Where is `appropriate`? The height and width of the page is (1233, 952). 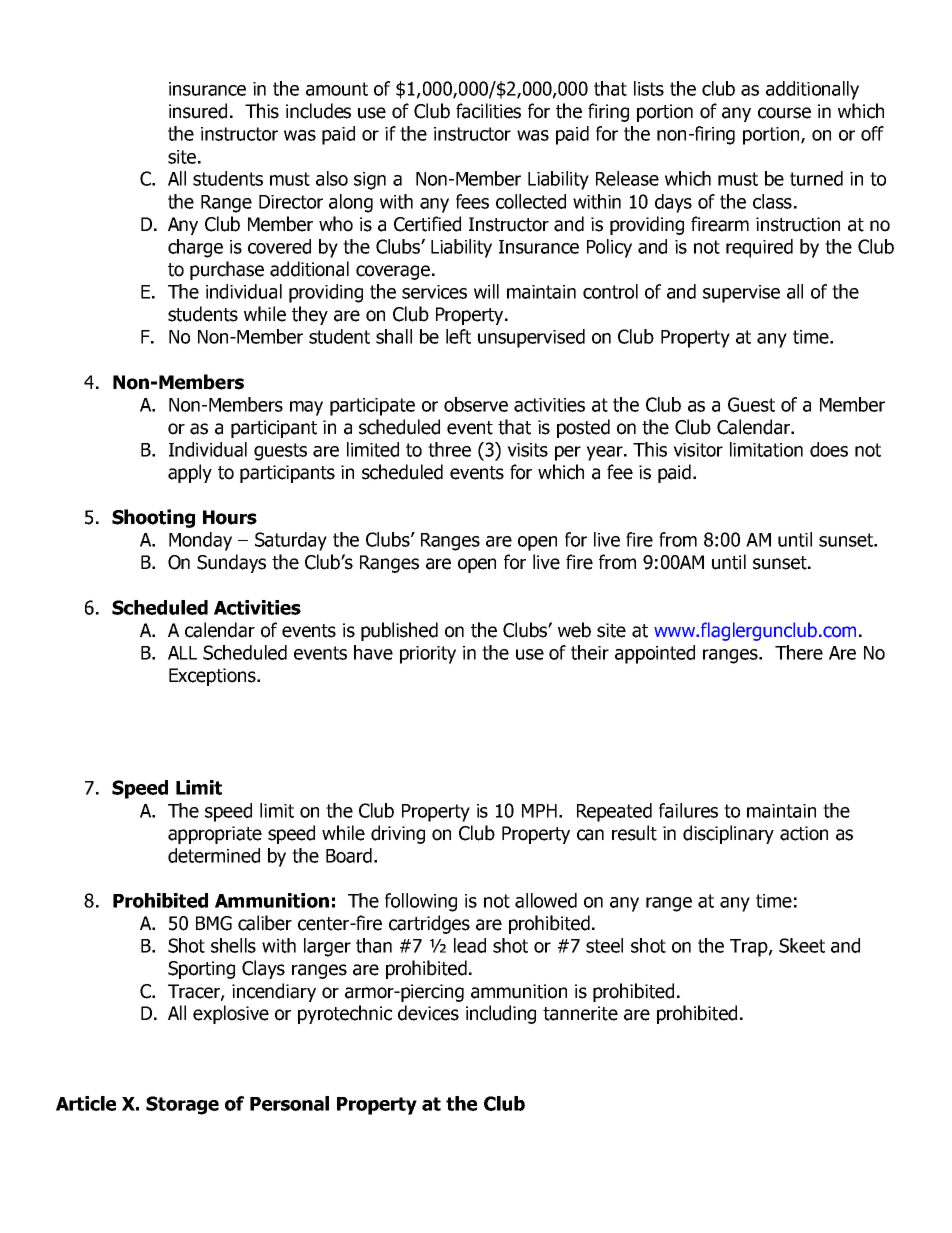 appropriate is located at coordinates (215, 835).
